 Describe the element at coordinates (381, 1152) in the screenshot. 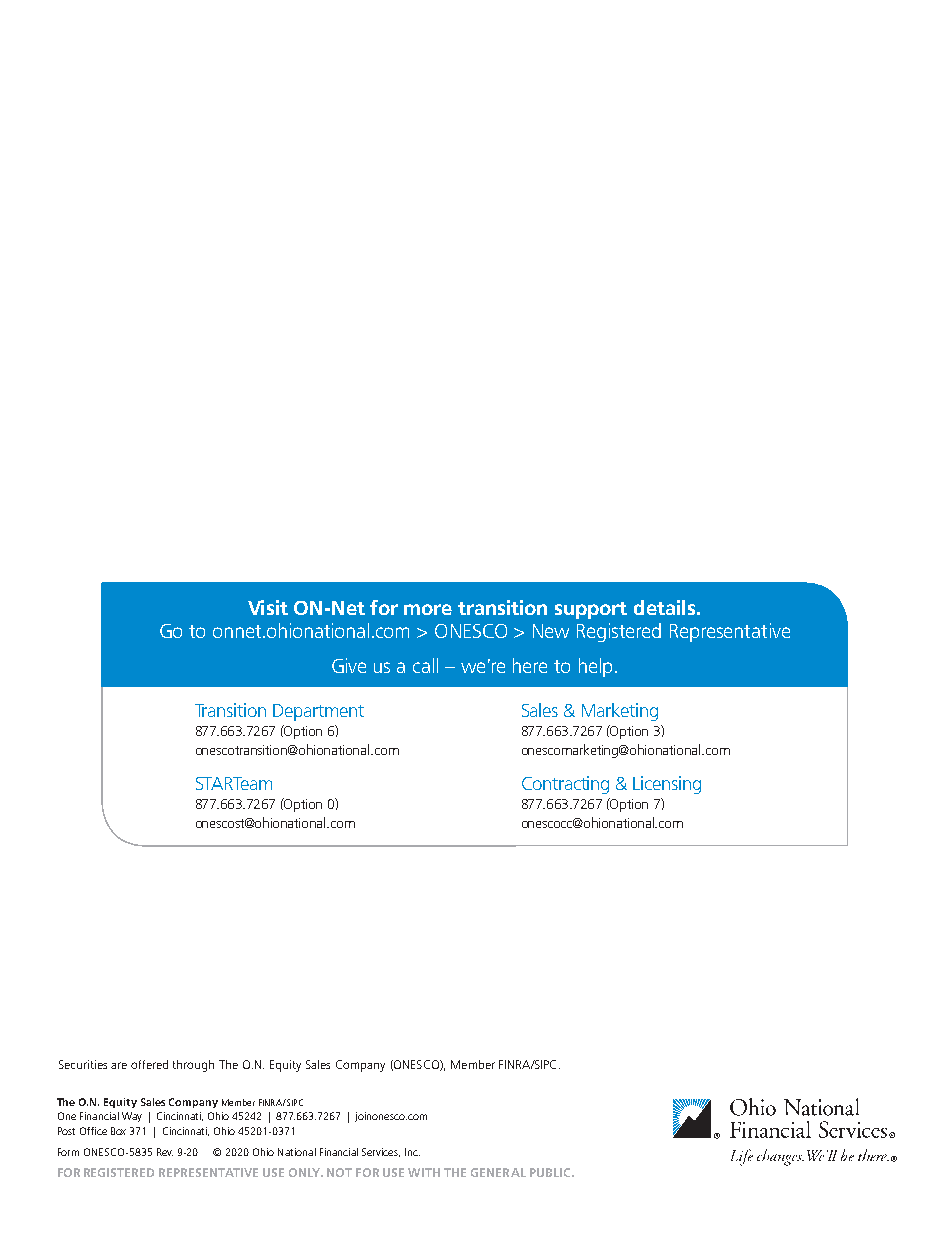

I see `Services` at that location.
